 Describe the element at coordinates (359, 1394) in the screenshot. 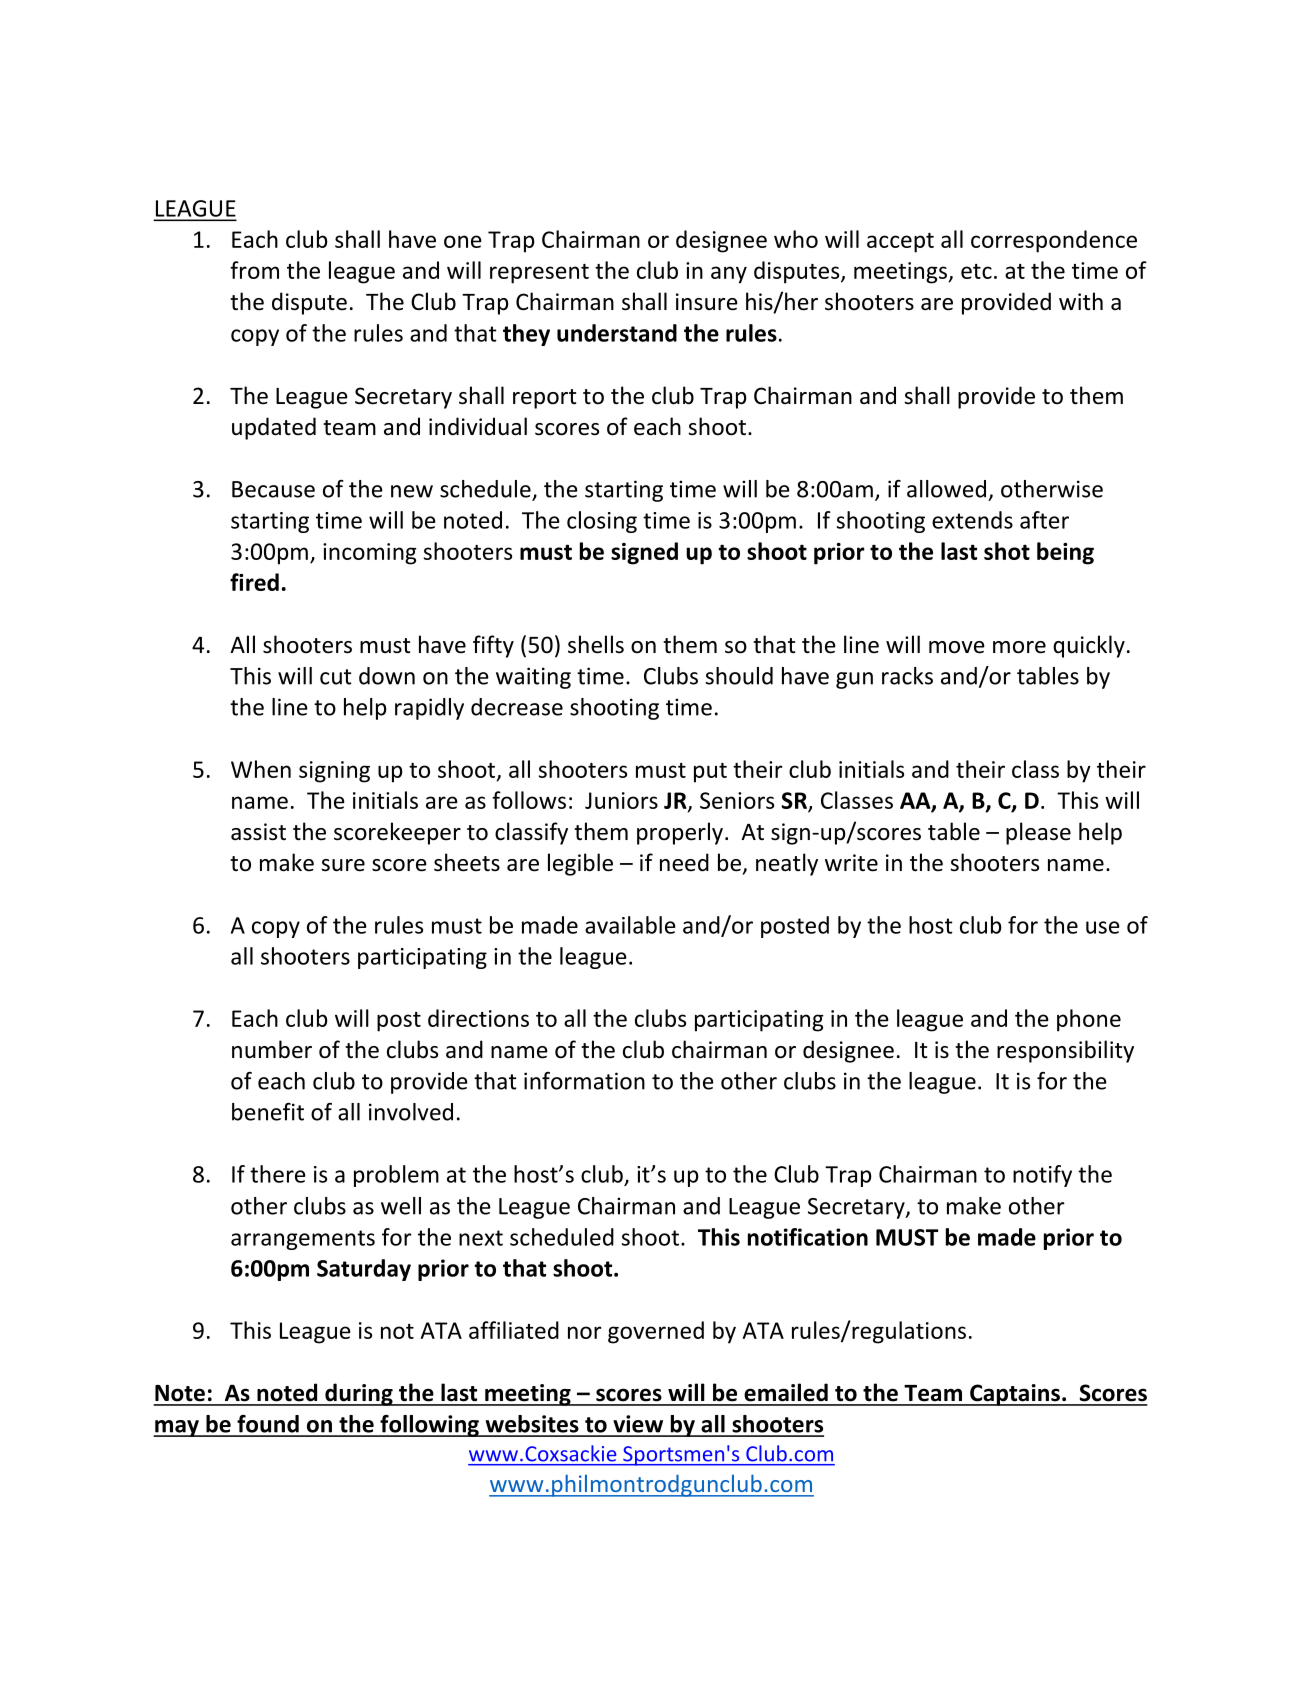

I see `during` at that location.
